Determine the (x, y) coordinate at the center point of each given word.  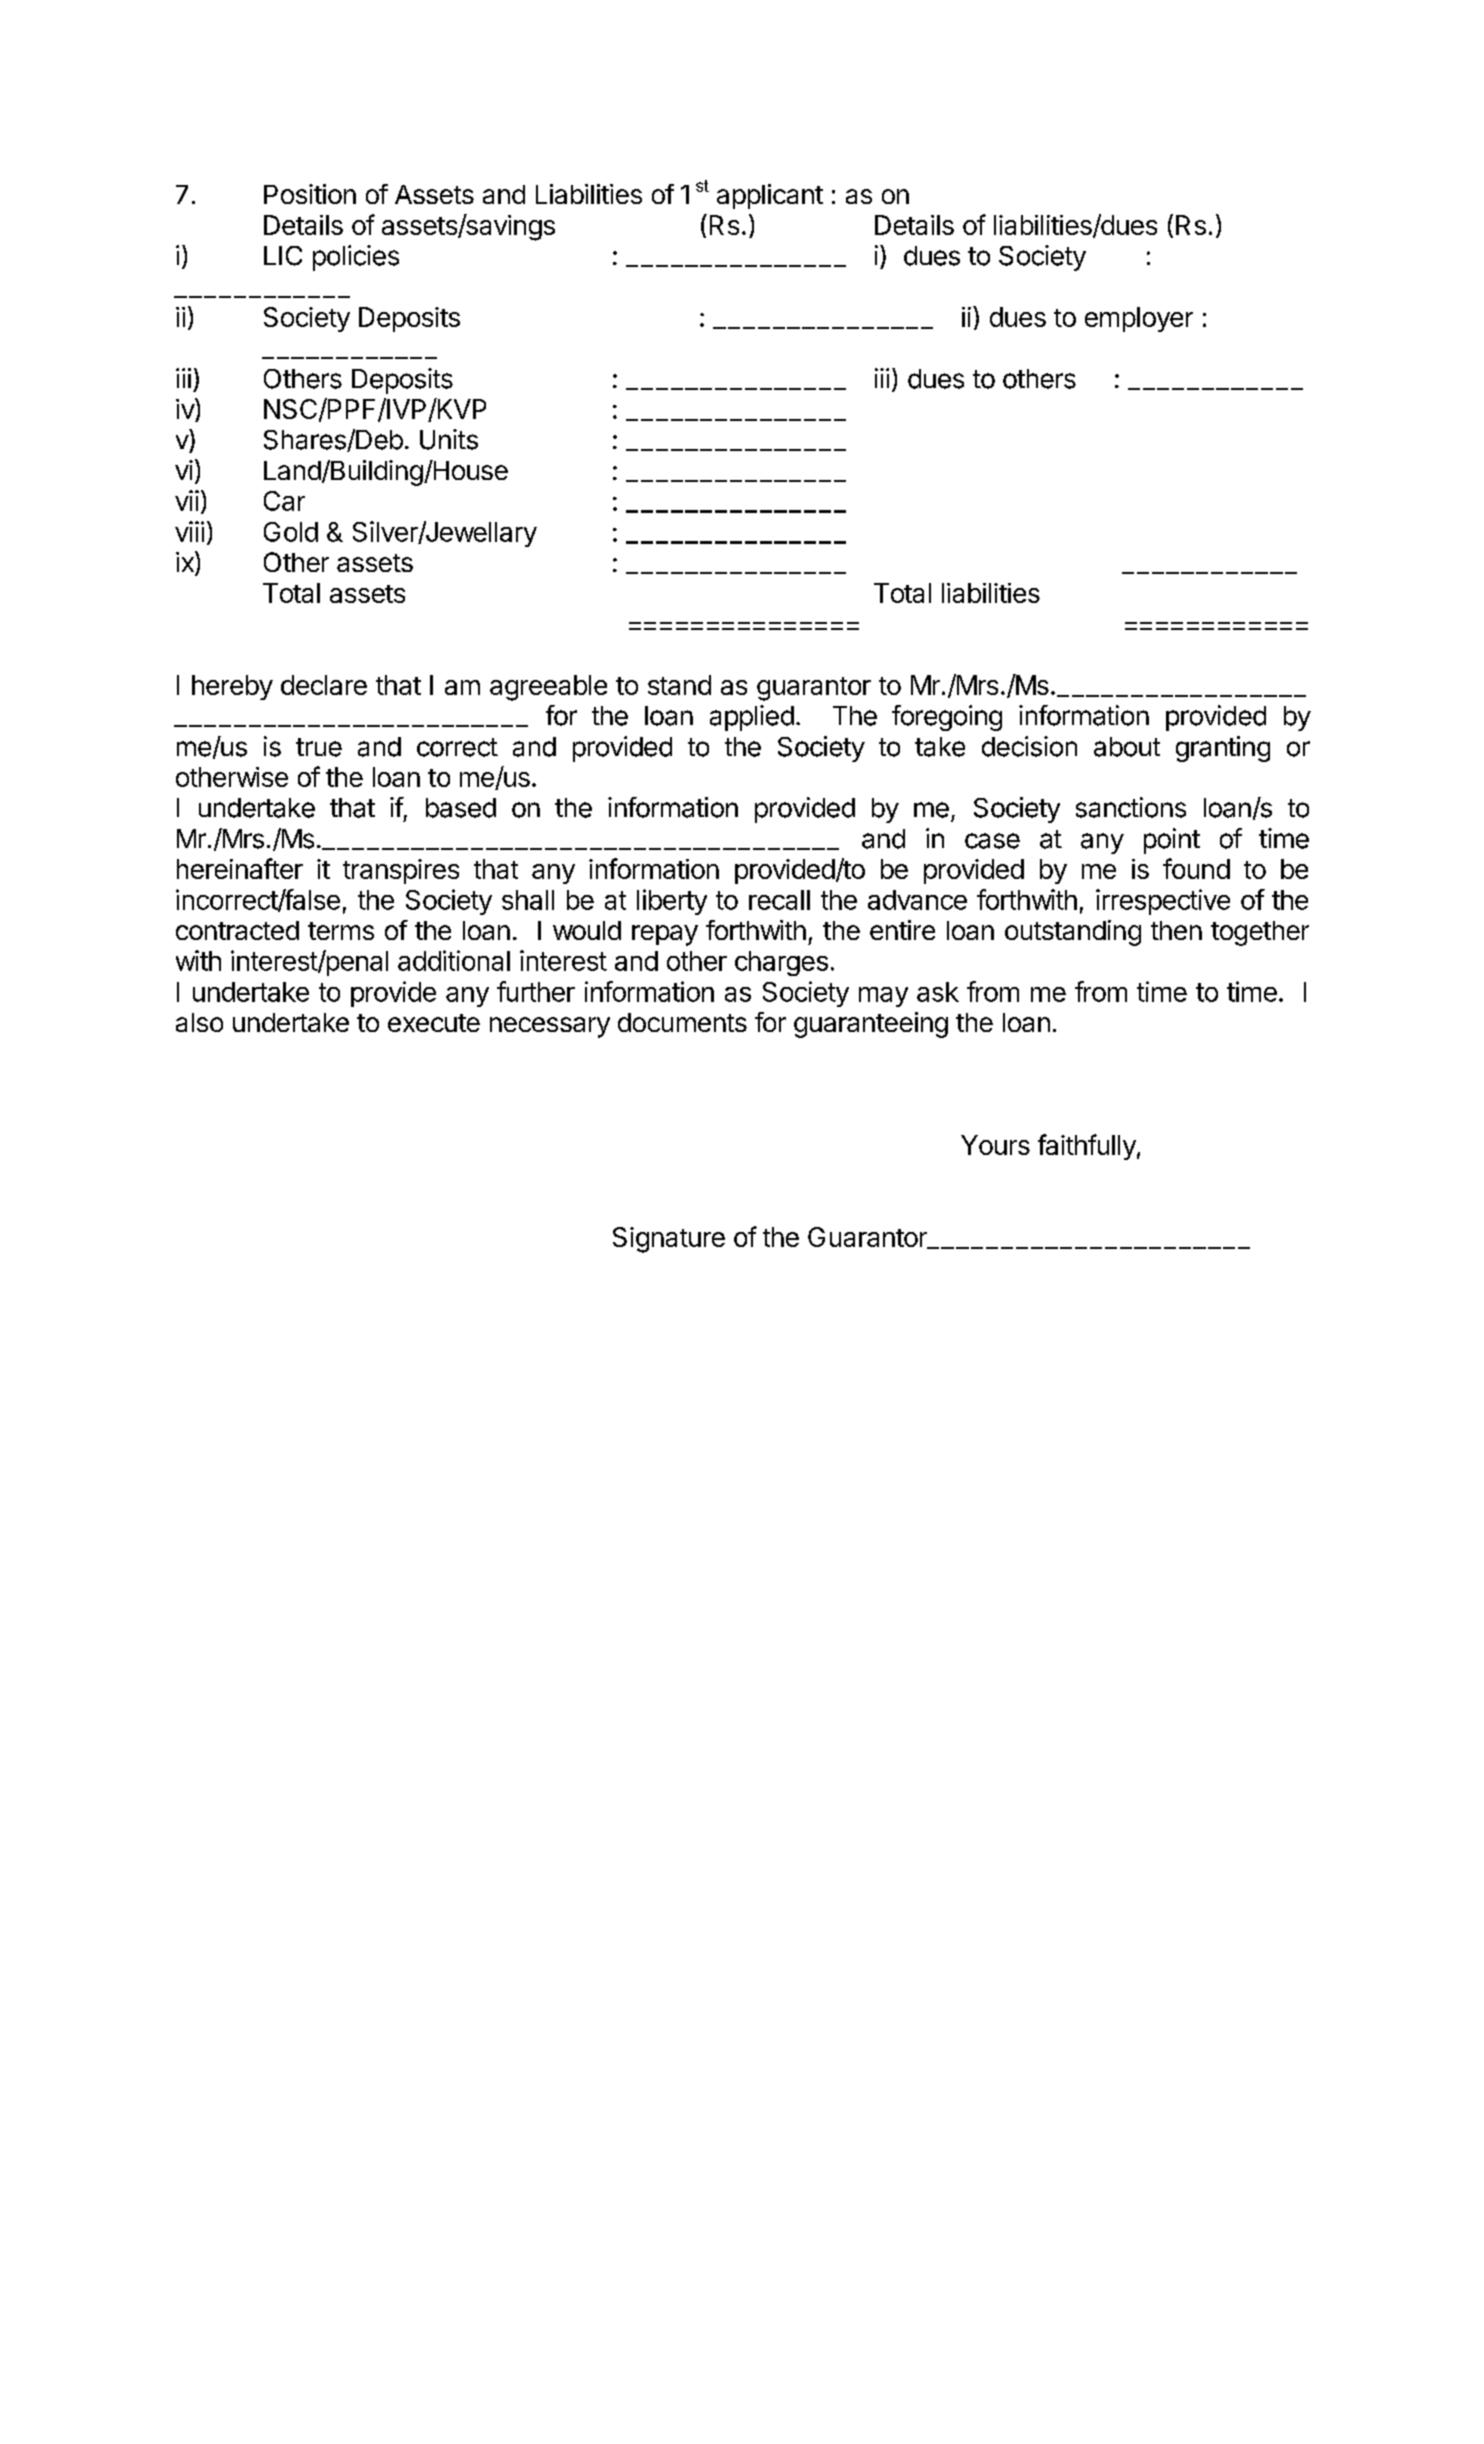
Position (310, 194)
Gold (291, 532)
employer (1139, 319)
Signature (669, 1240)
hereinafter (240, 868)
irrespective (1163, 902)
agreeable (548, 688)
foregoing (947, 718)
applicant (770, 196)
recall (779, 900)
